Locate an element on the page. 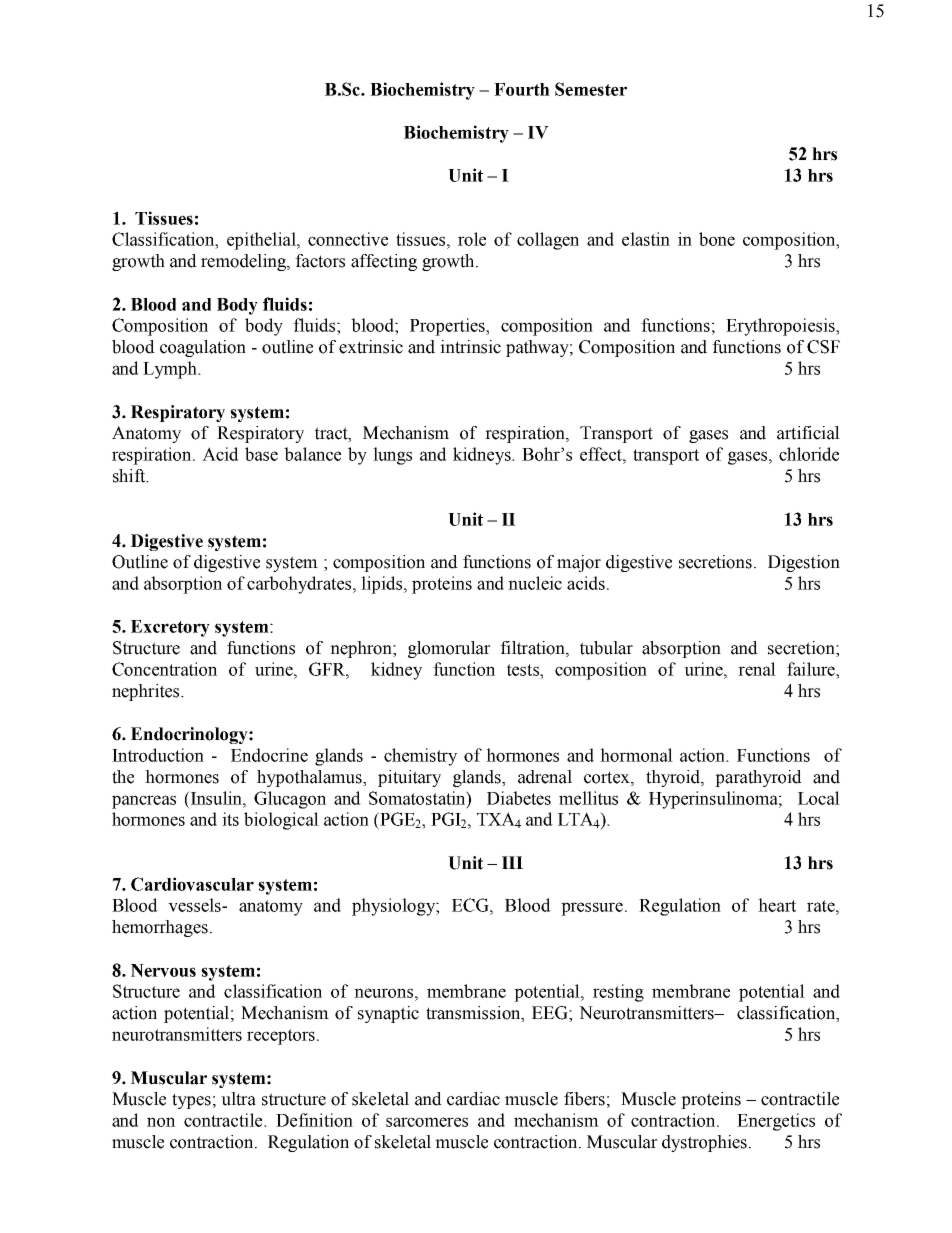 The height and width of the document is (1233, 952). types is located at coordinates (191, 1101).
